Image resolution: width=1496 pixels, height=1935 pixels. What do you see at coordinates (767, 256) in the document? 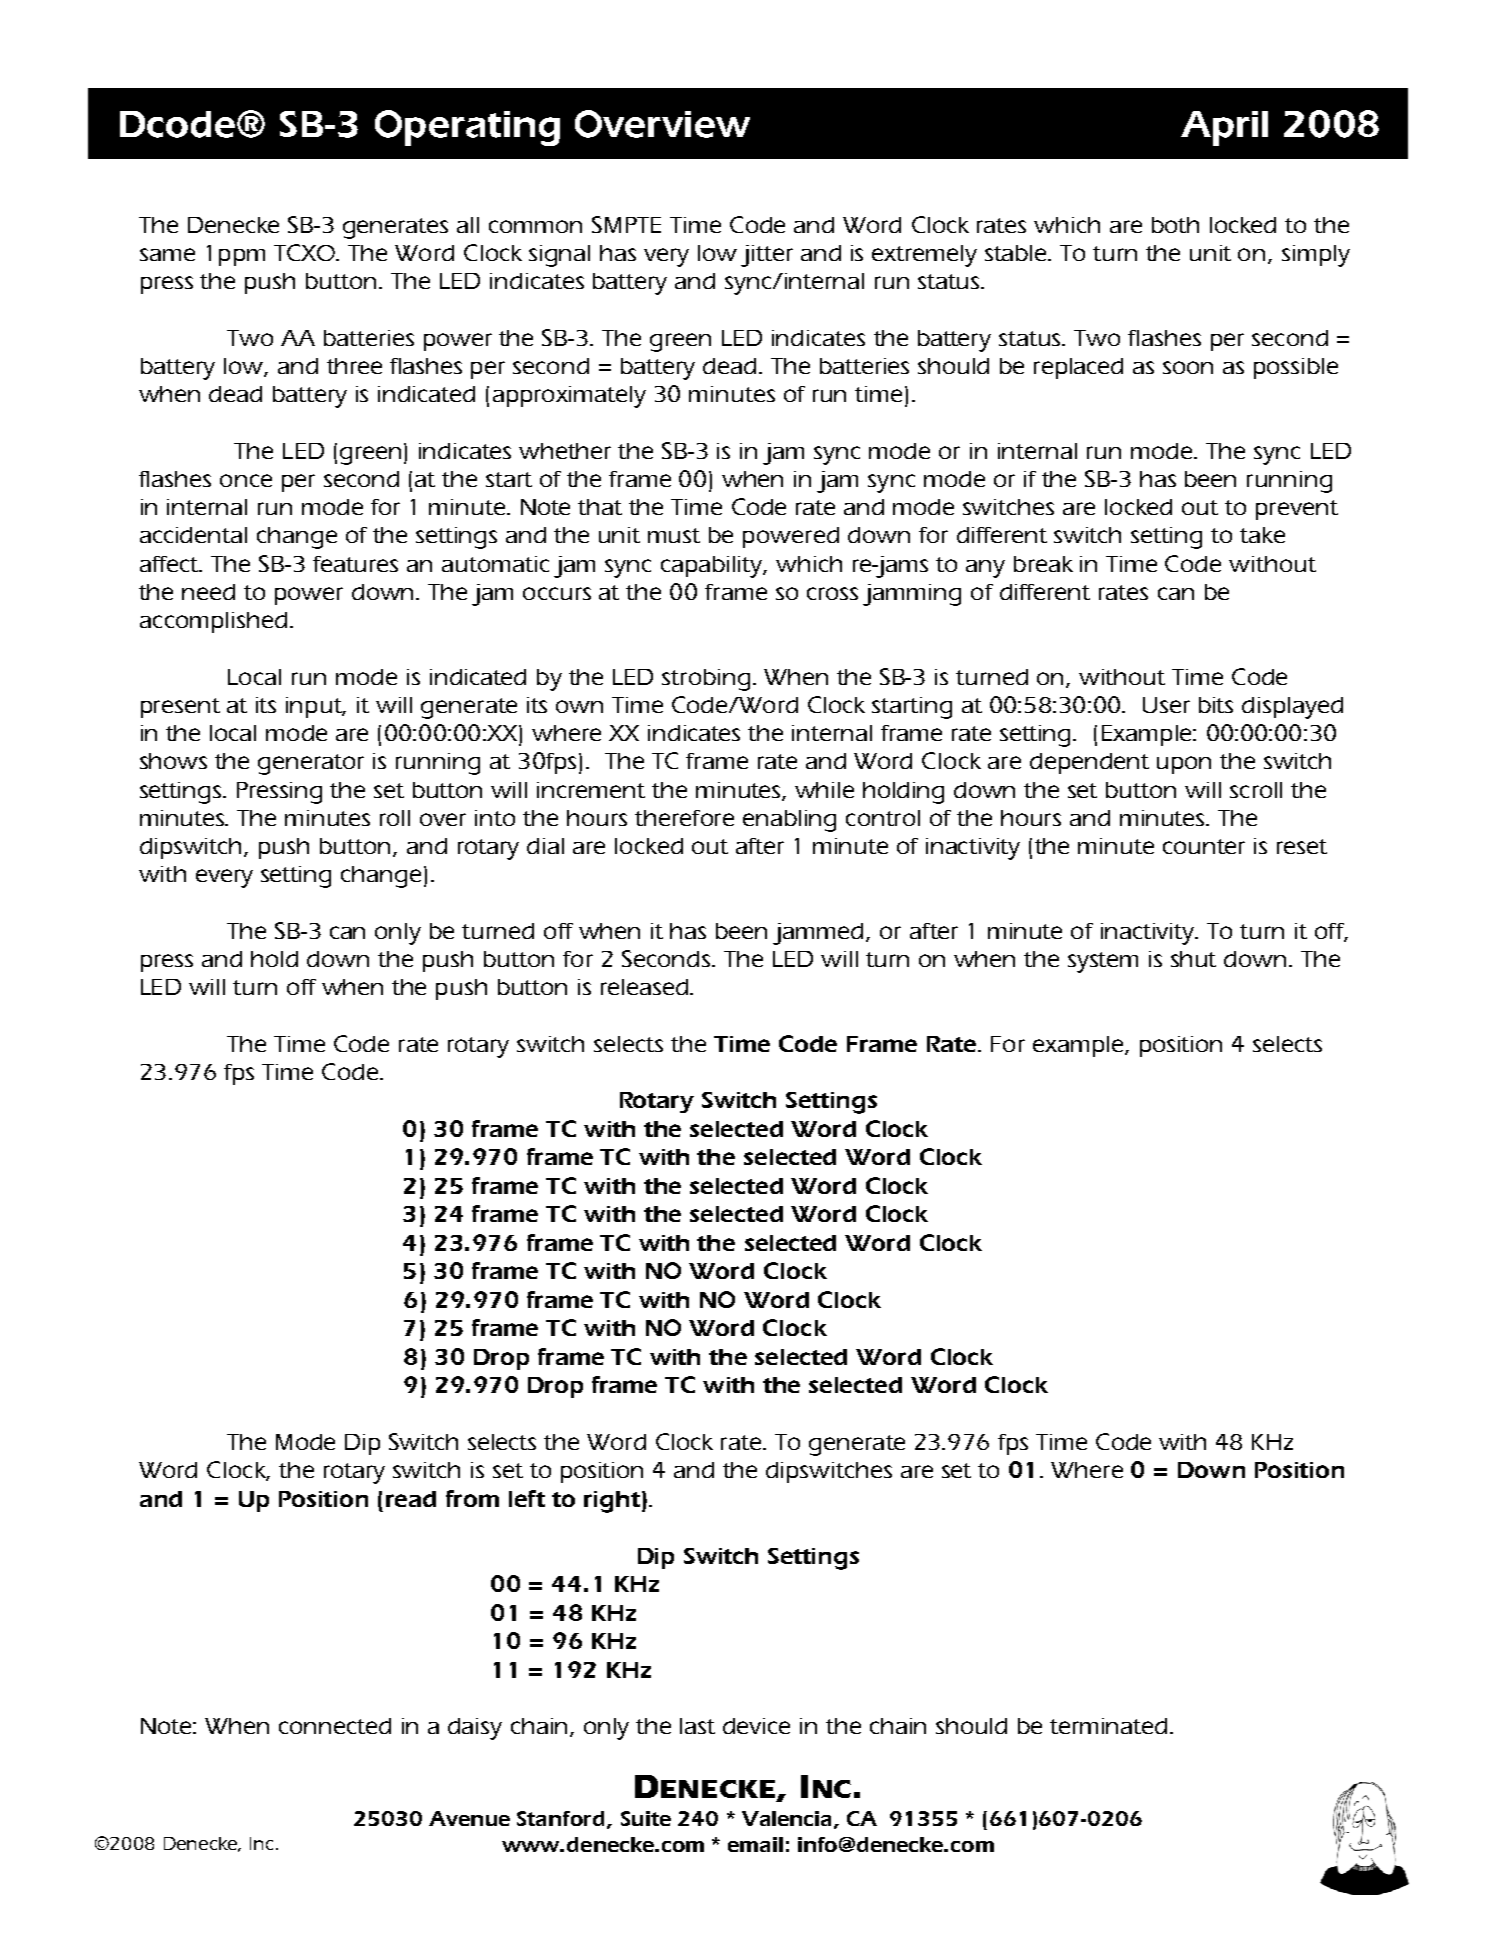
I see `jitter` at bounding box center [767, 256].
